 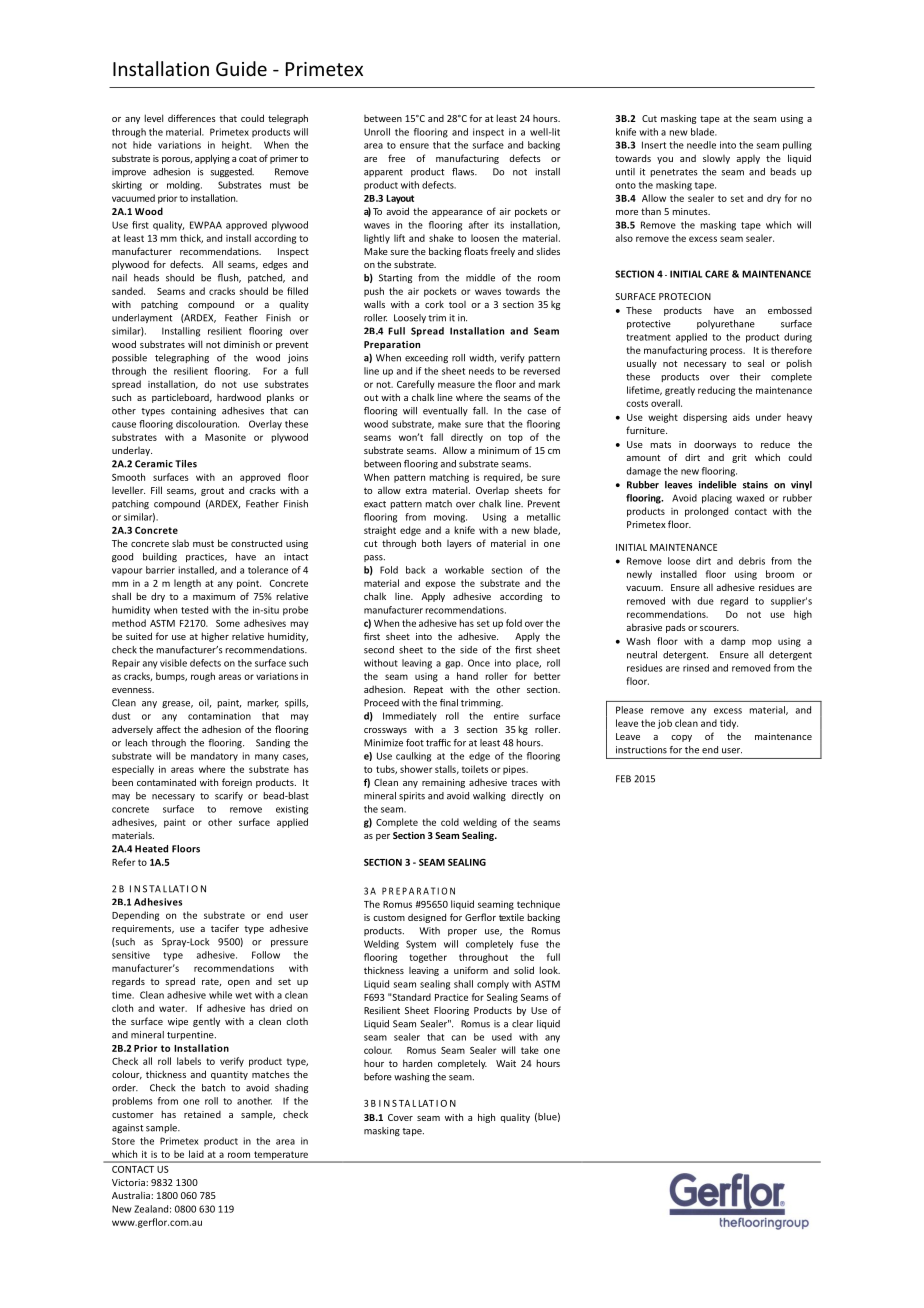 I want to click on Depending, so click(x=135, y=916).
